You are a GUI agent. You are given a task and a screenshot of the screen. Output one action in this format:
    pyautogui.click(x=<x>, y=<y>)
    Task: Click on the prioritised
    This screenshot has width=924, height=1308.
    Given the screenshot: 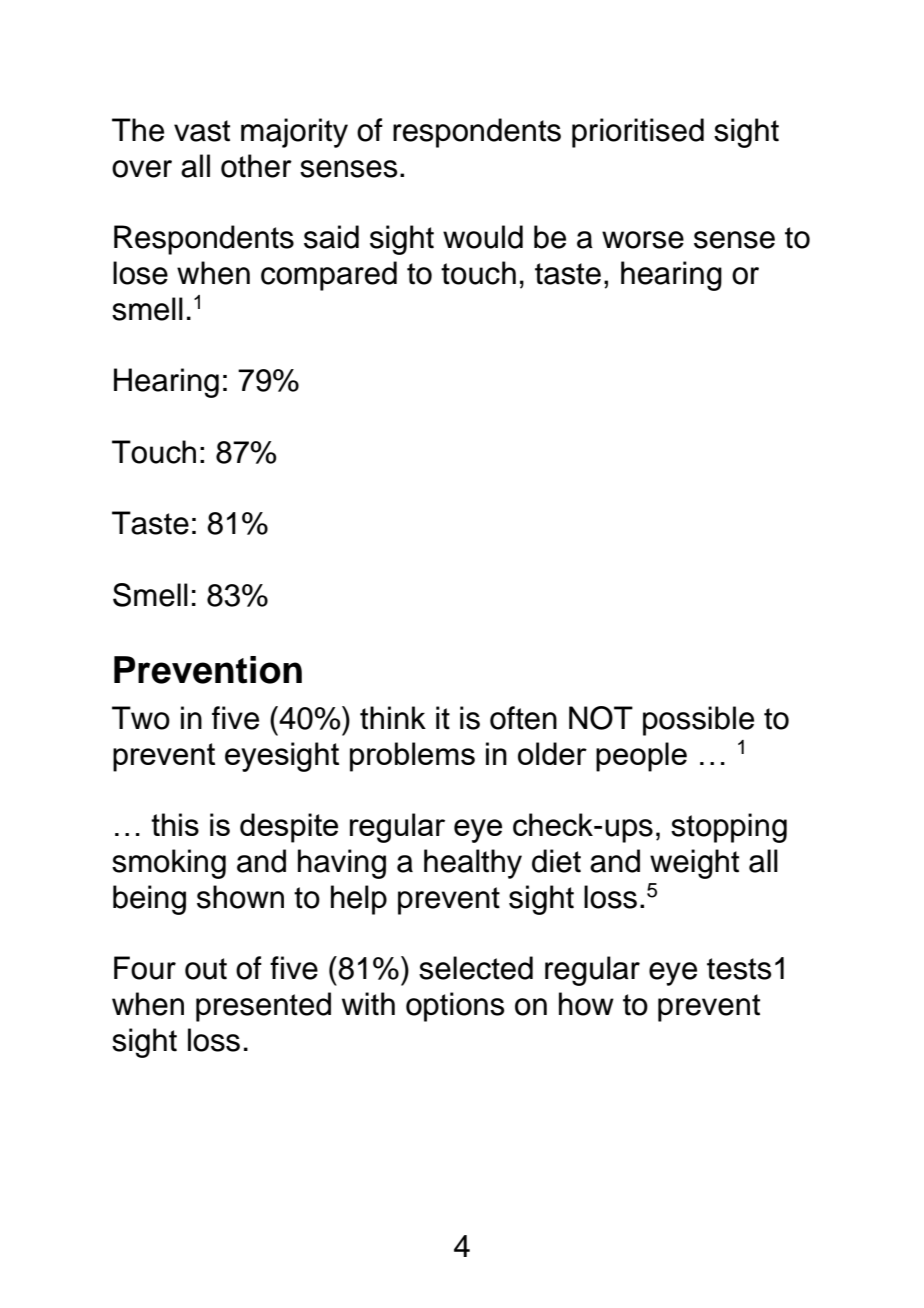 What is the action you would take?
    pyautogui.click(x=638, y=133)
